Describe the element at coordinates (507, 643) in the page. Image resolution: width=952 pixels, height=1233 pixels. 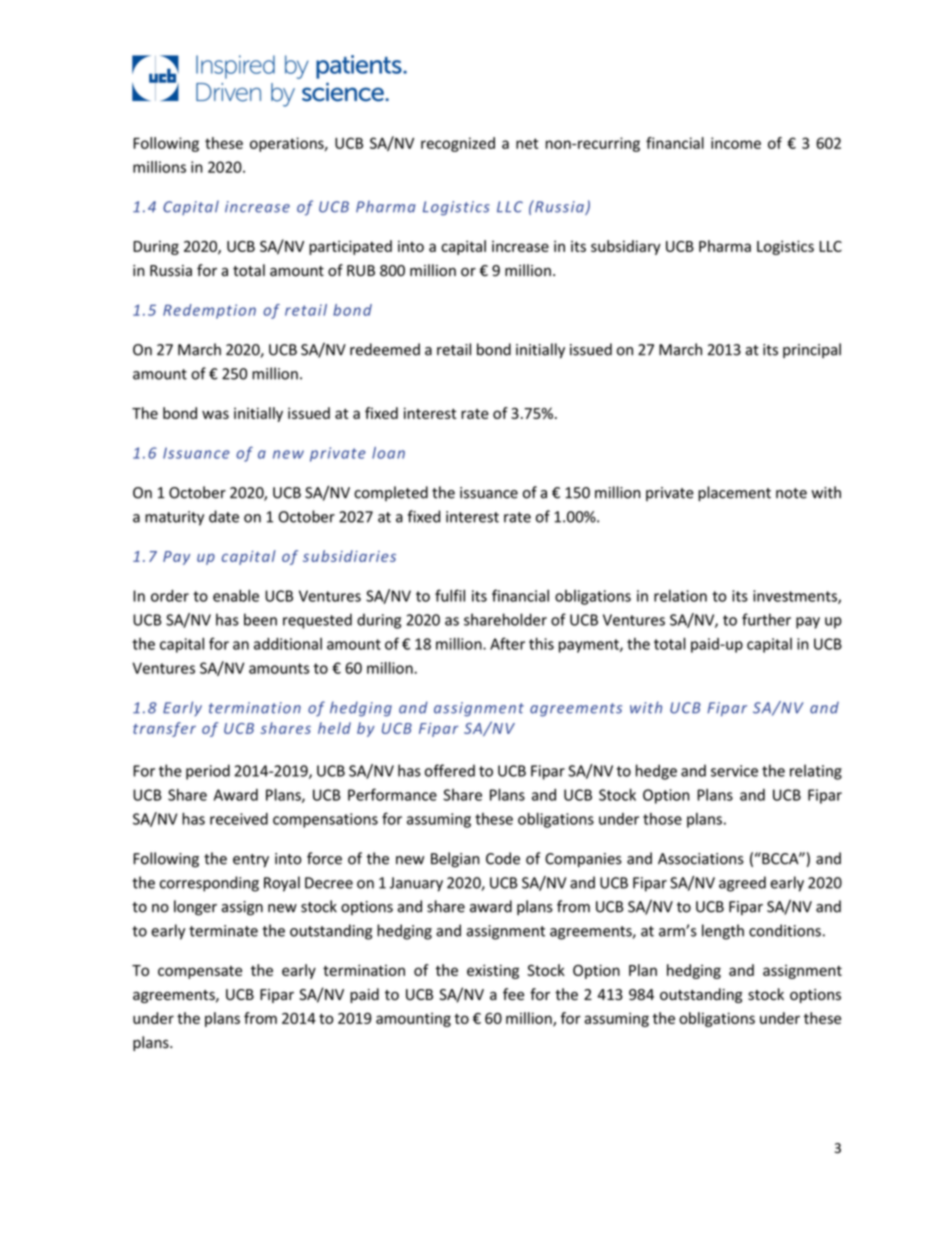
I see `After` at that location.
